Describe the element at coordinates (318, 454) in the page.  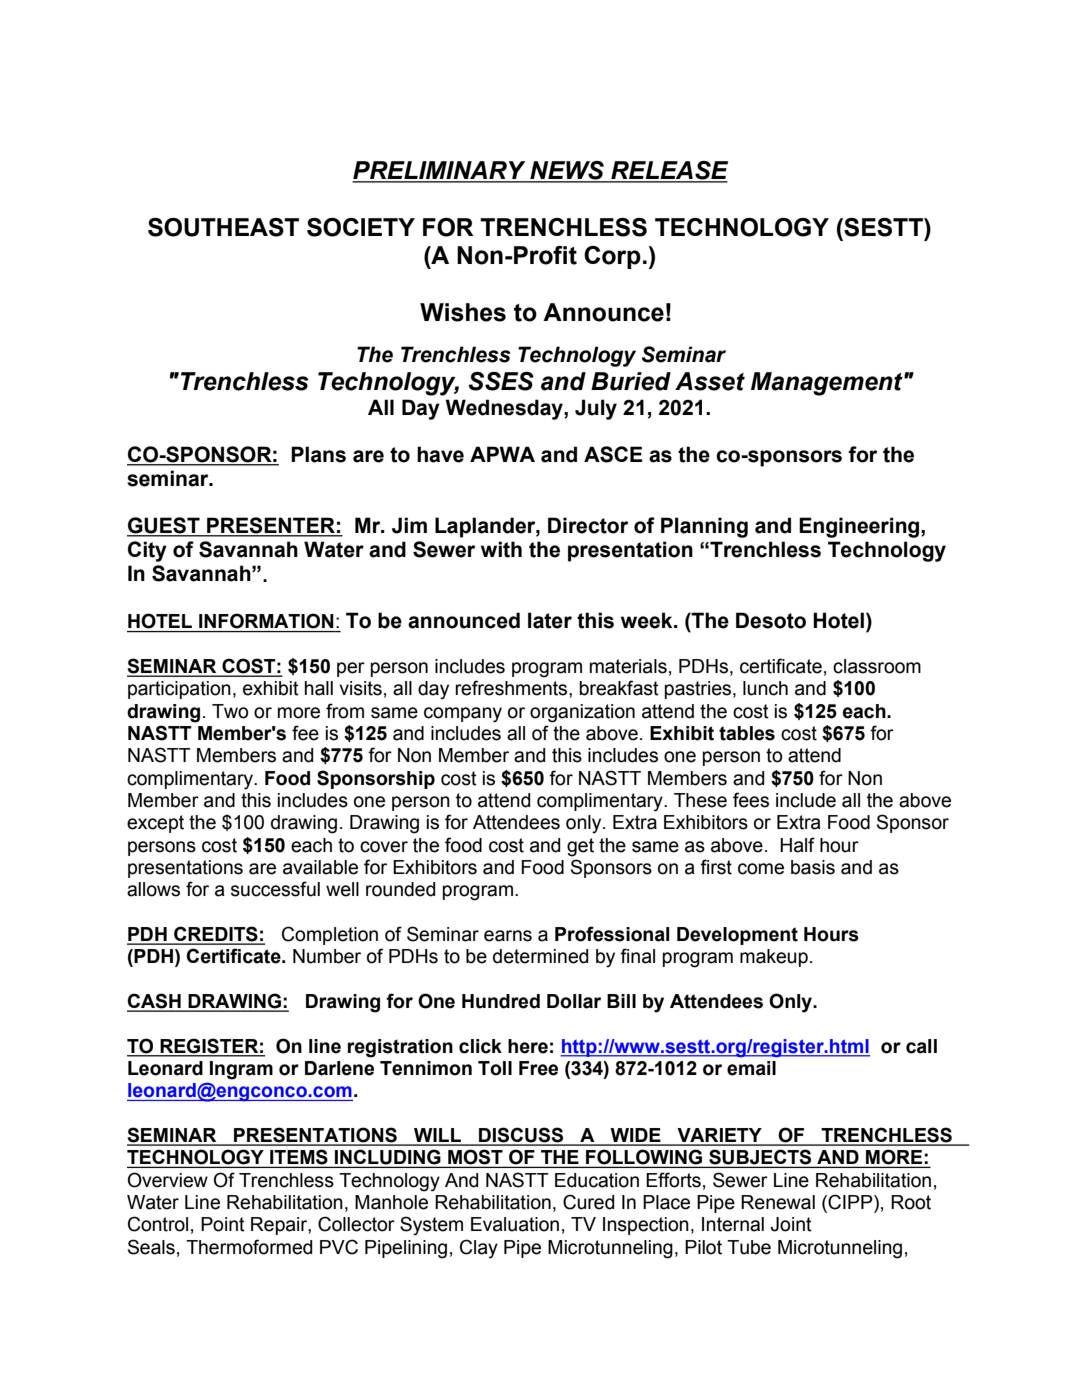
I see `Plans` at that location.
